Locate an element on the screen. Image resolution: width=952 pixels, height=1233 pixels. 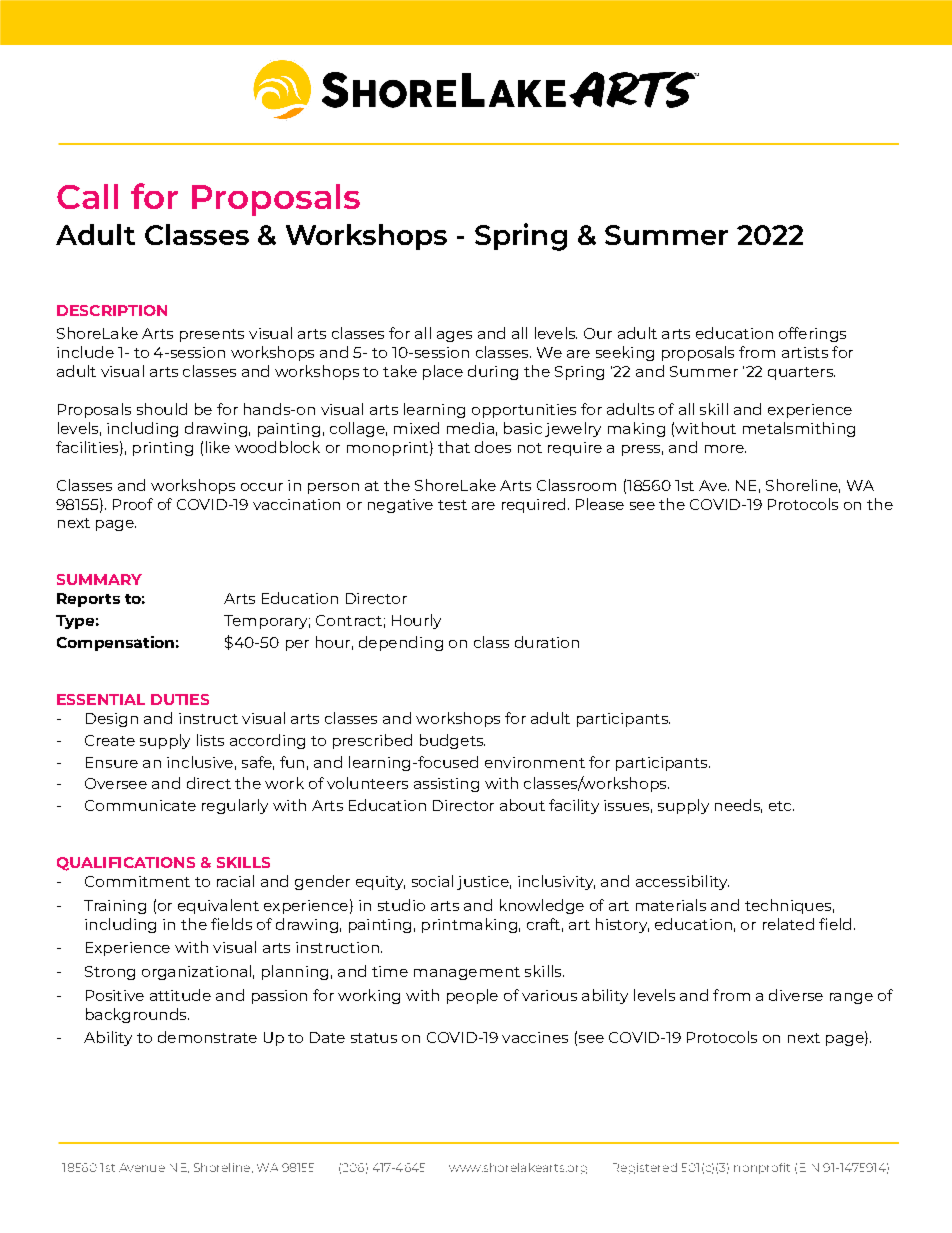
depending is located at coordinates (401, 643).
